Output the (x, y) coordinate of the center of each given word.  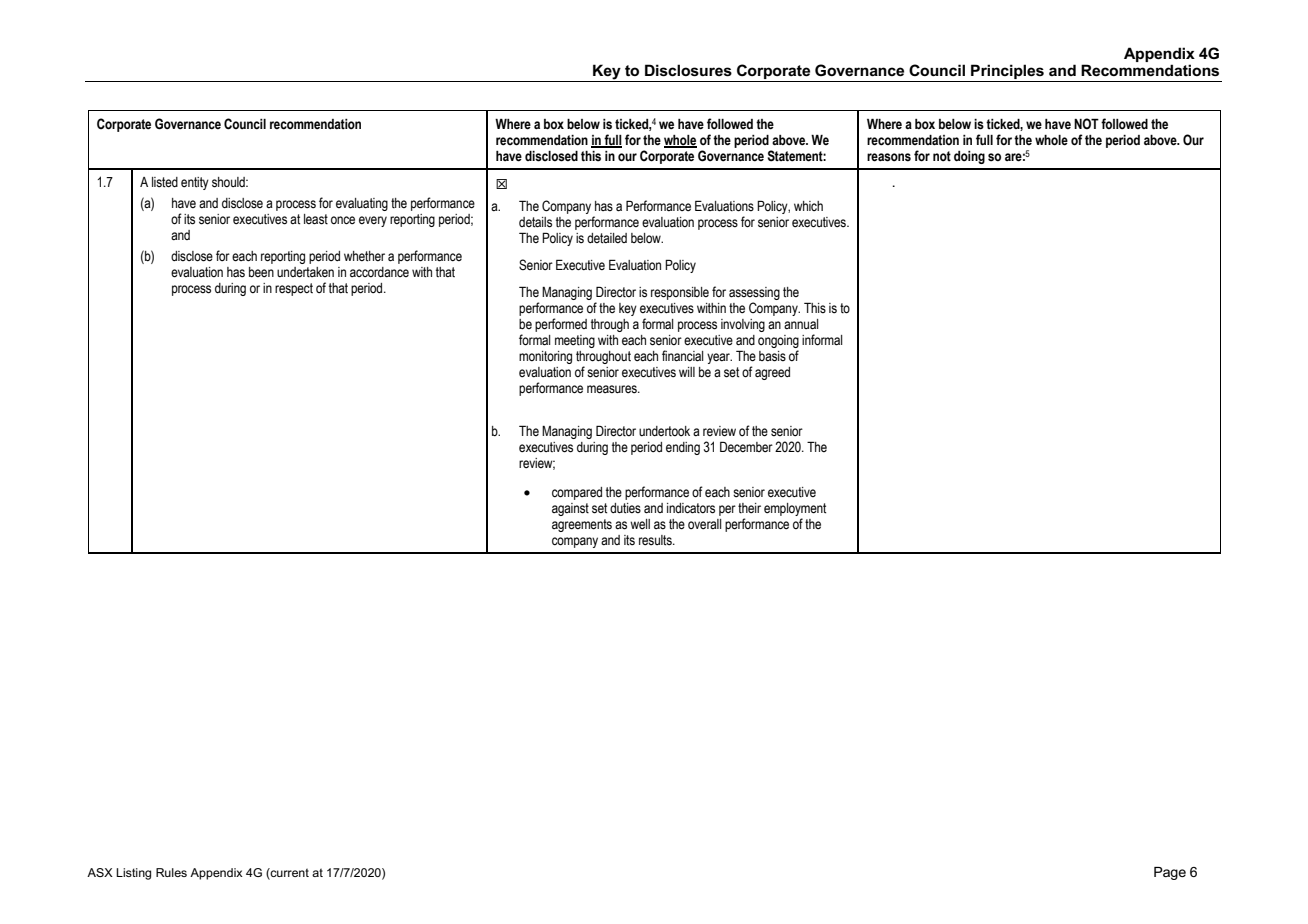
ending (683, 448)
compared (577, 493)
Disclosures (688, 70)
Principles (1007, 73)
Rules (171, 872)
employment (795, 509)
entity (195, 183)
